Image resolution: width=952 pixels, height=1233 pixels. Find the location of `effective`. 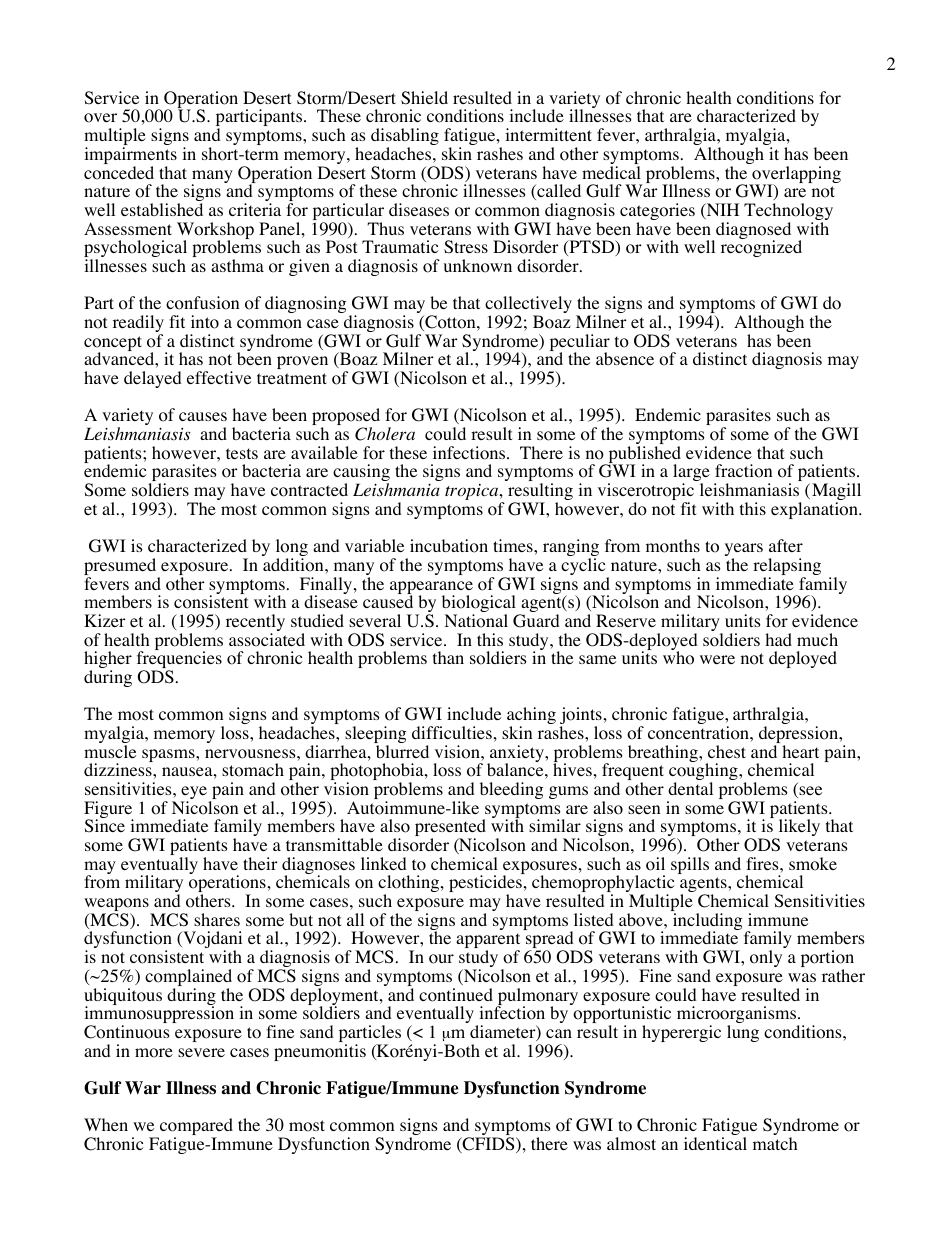

effective is located at coordinates (219, 377).
